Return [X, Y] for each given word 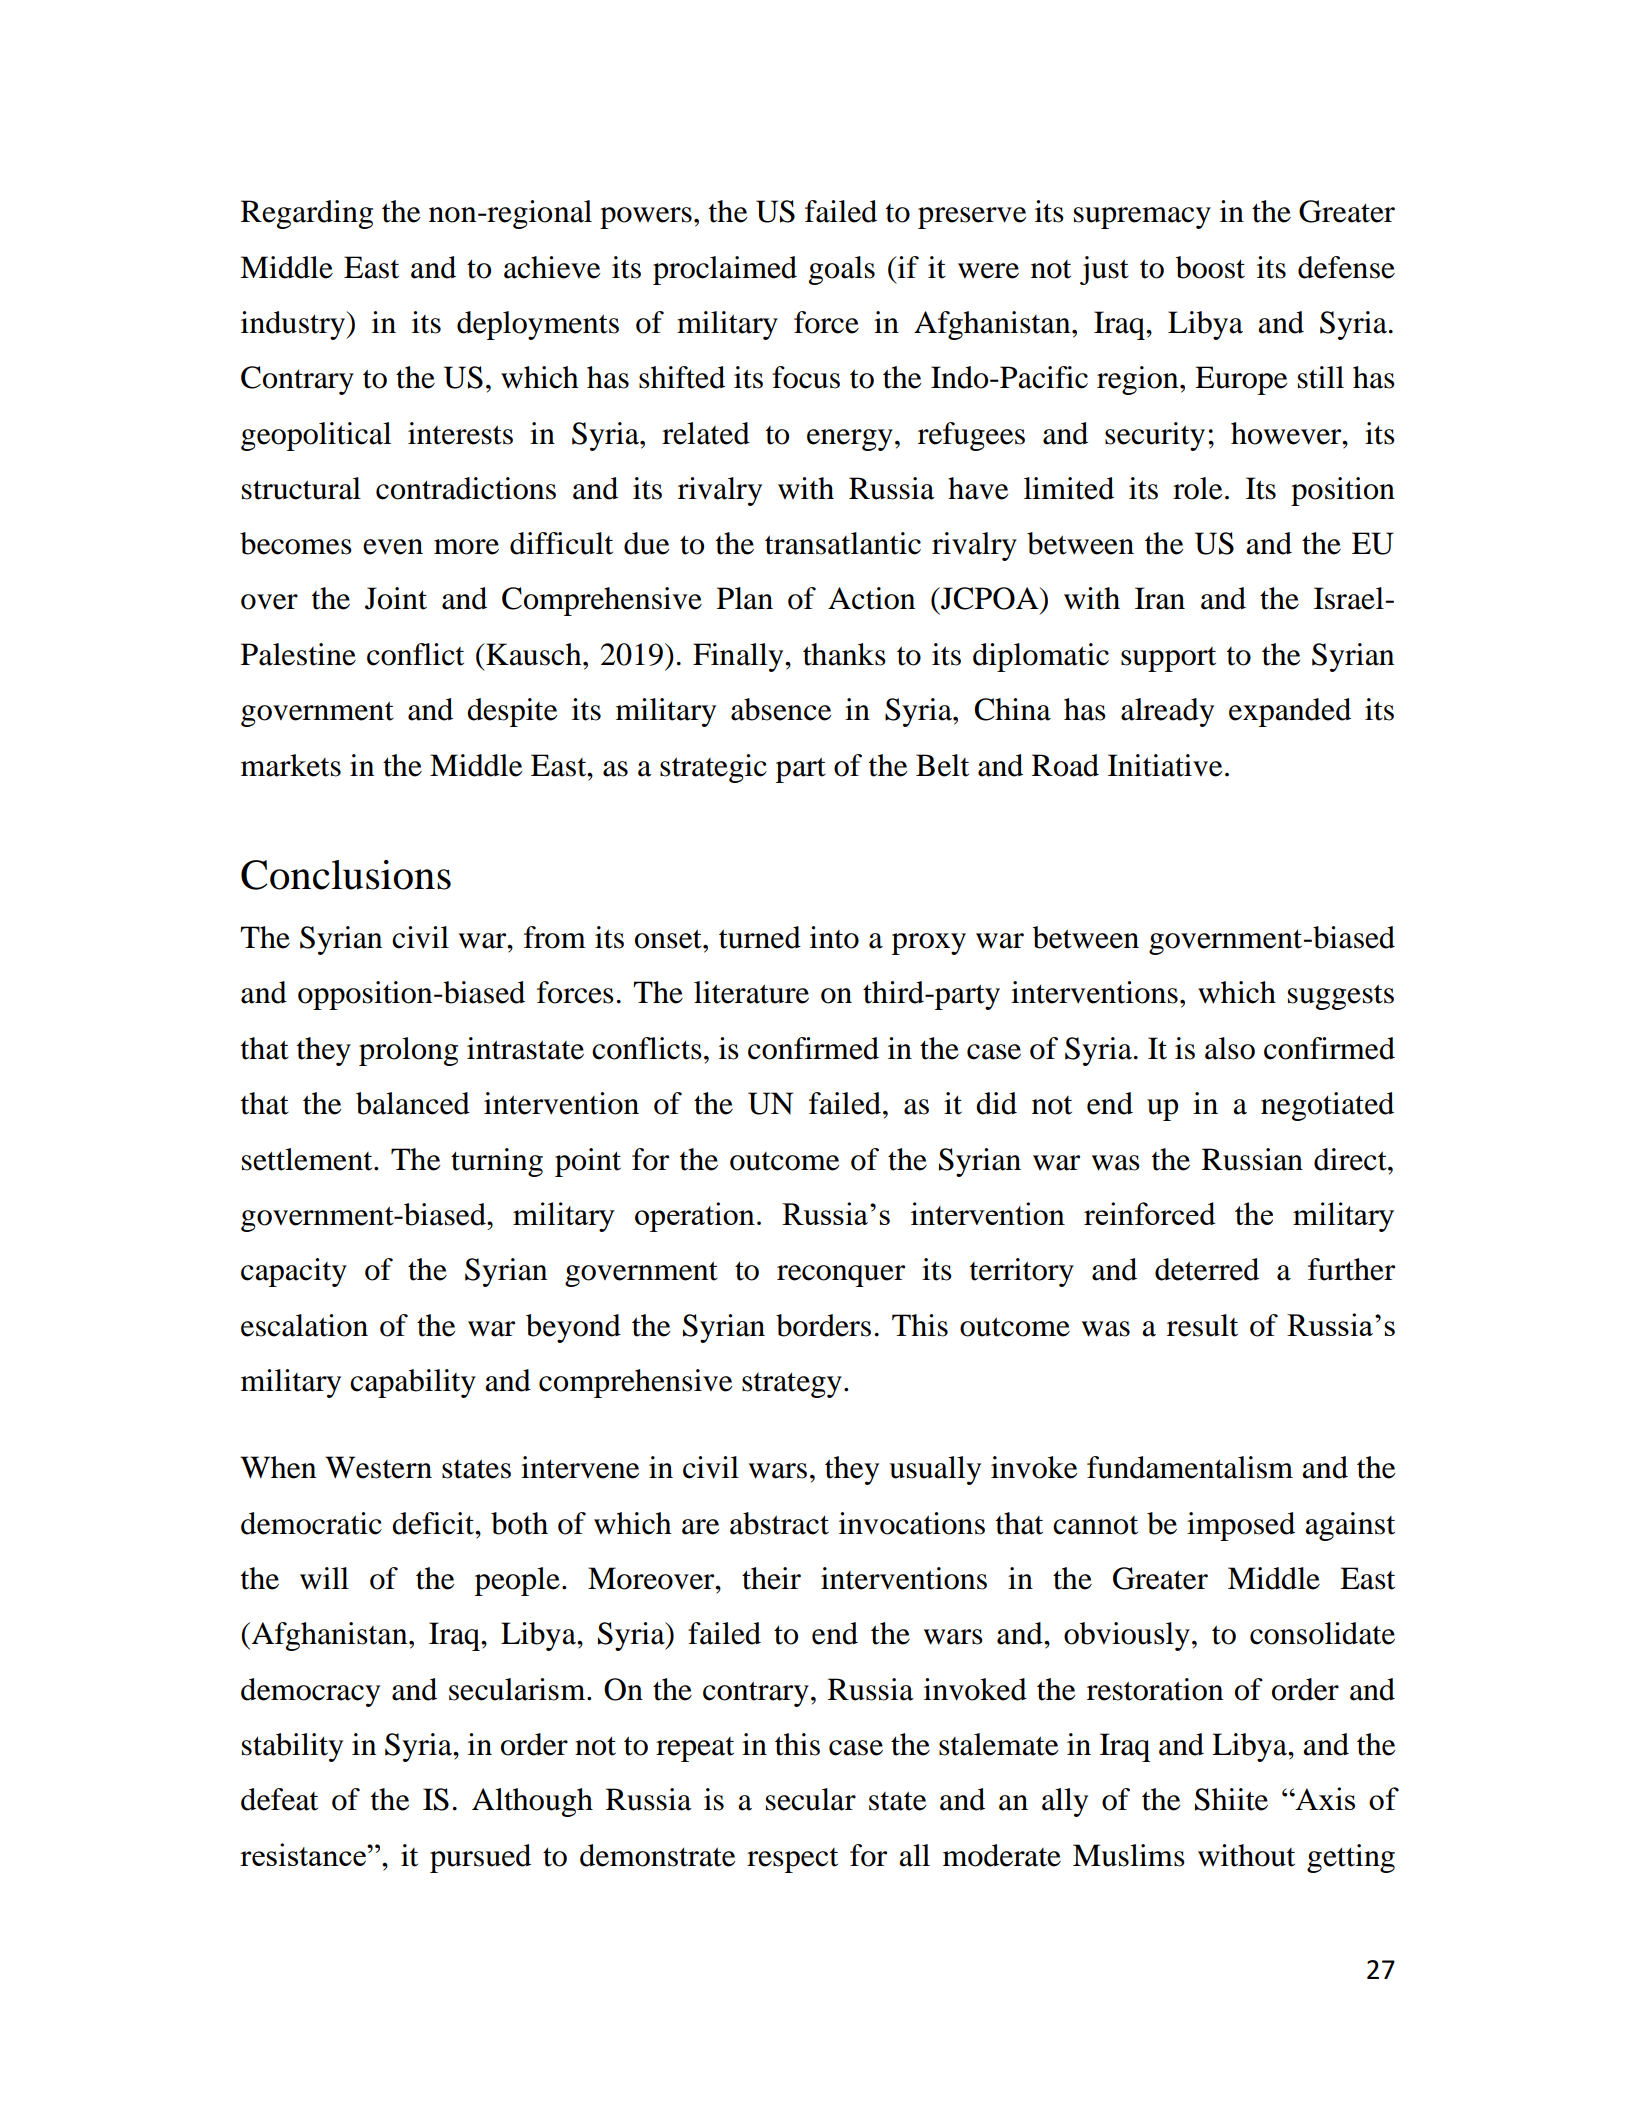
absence [781, 709]
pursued [480, 1858]
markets [291, 765]
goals [842, 270]
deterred [1207, 1269]
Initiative [1165, 765]
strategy [792, 1385]
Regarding [307, 214]
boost [1210, 267]
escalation [304, 1325]
